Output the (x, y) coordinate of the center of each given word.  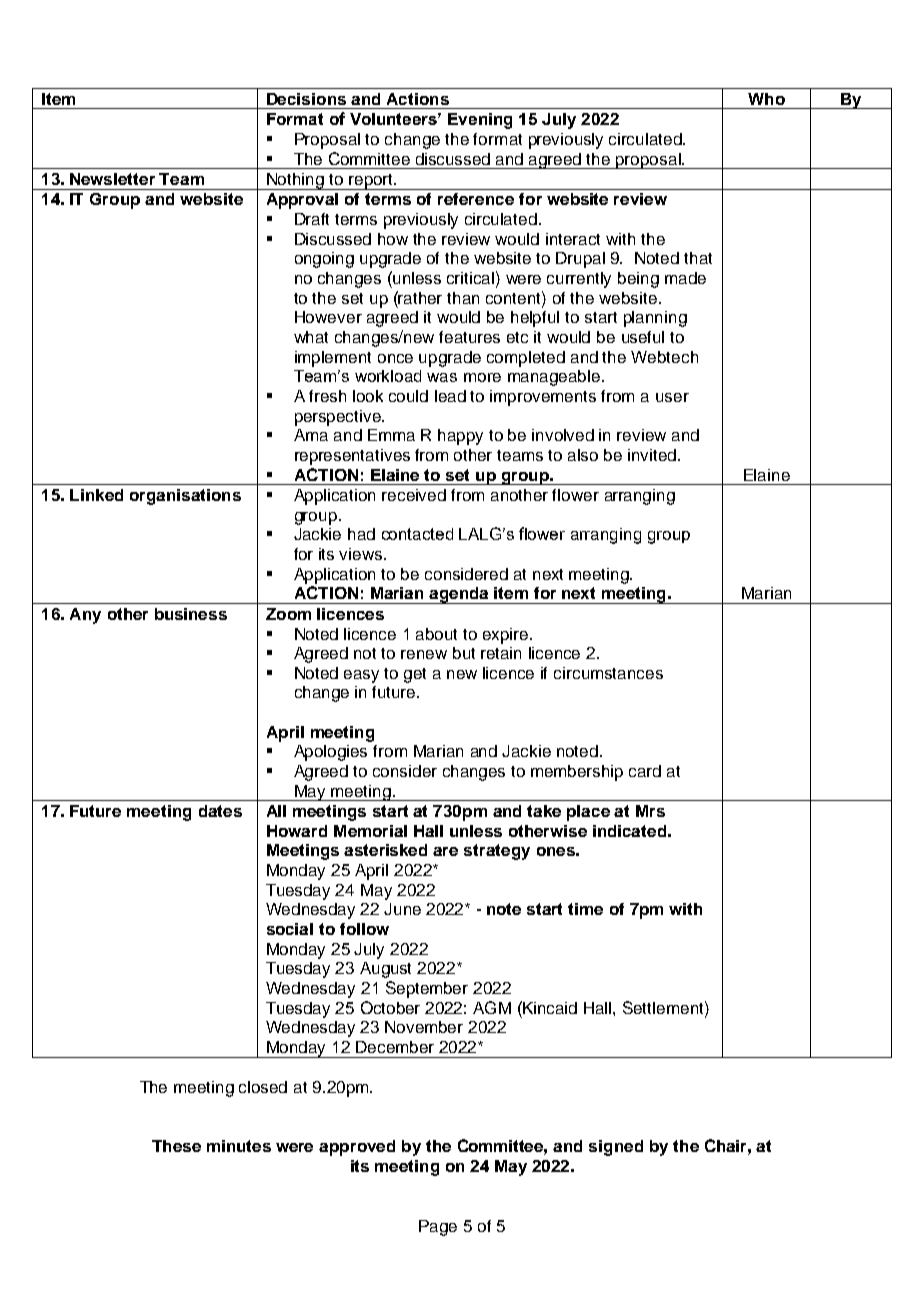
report (371, 182)
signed (616, 1148)
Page (438, 1228)
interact (573, 239)
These (176, 1146)
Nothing (295, 181)
